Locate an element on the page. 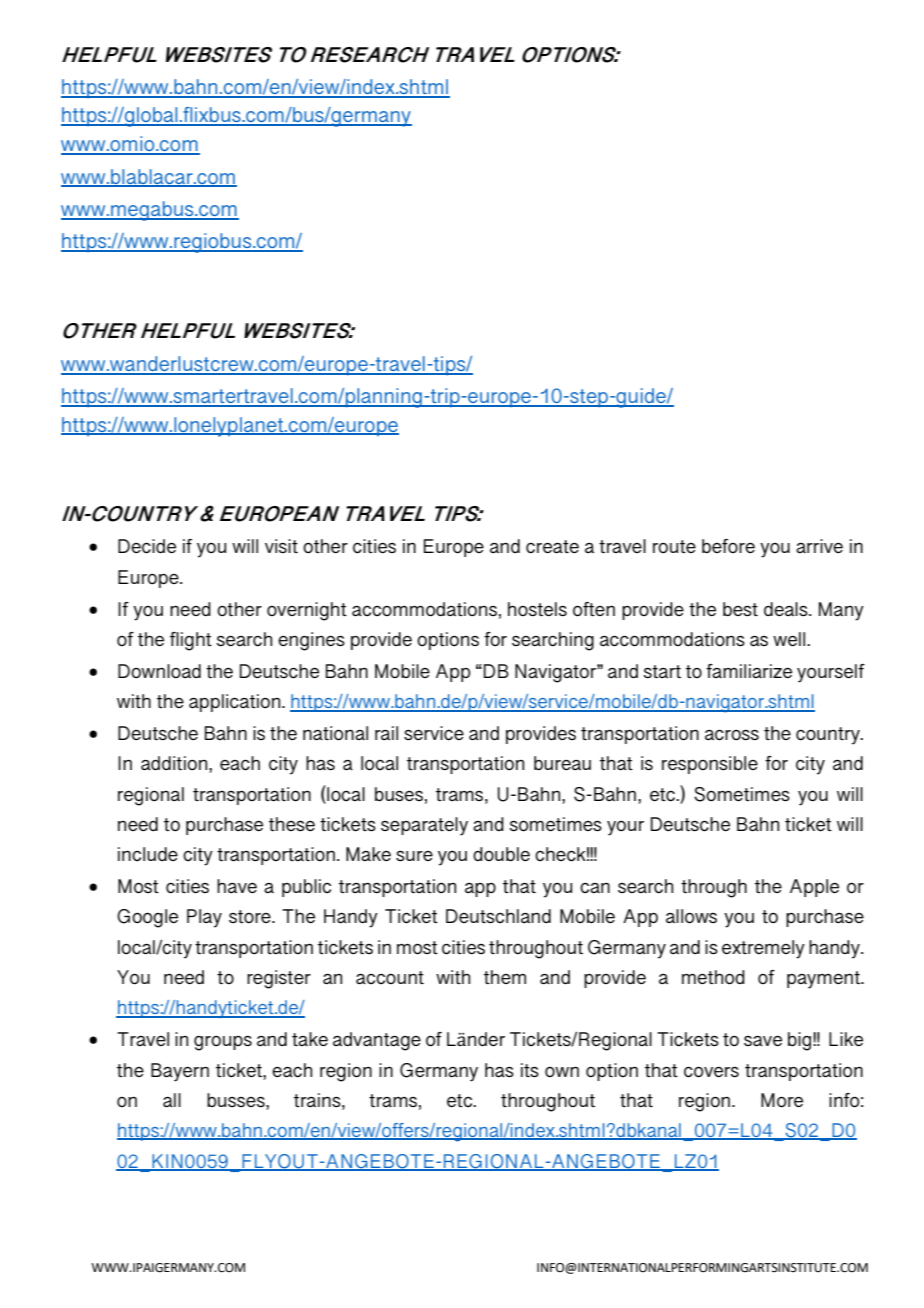 The width and height of the document is (924, 1308). its is located at coordinates (530, 1070).
